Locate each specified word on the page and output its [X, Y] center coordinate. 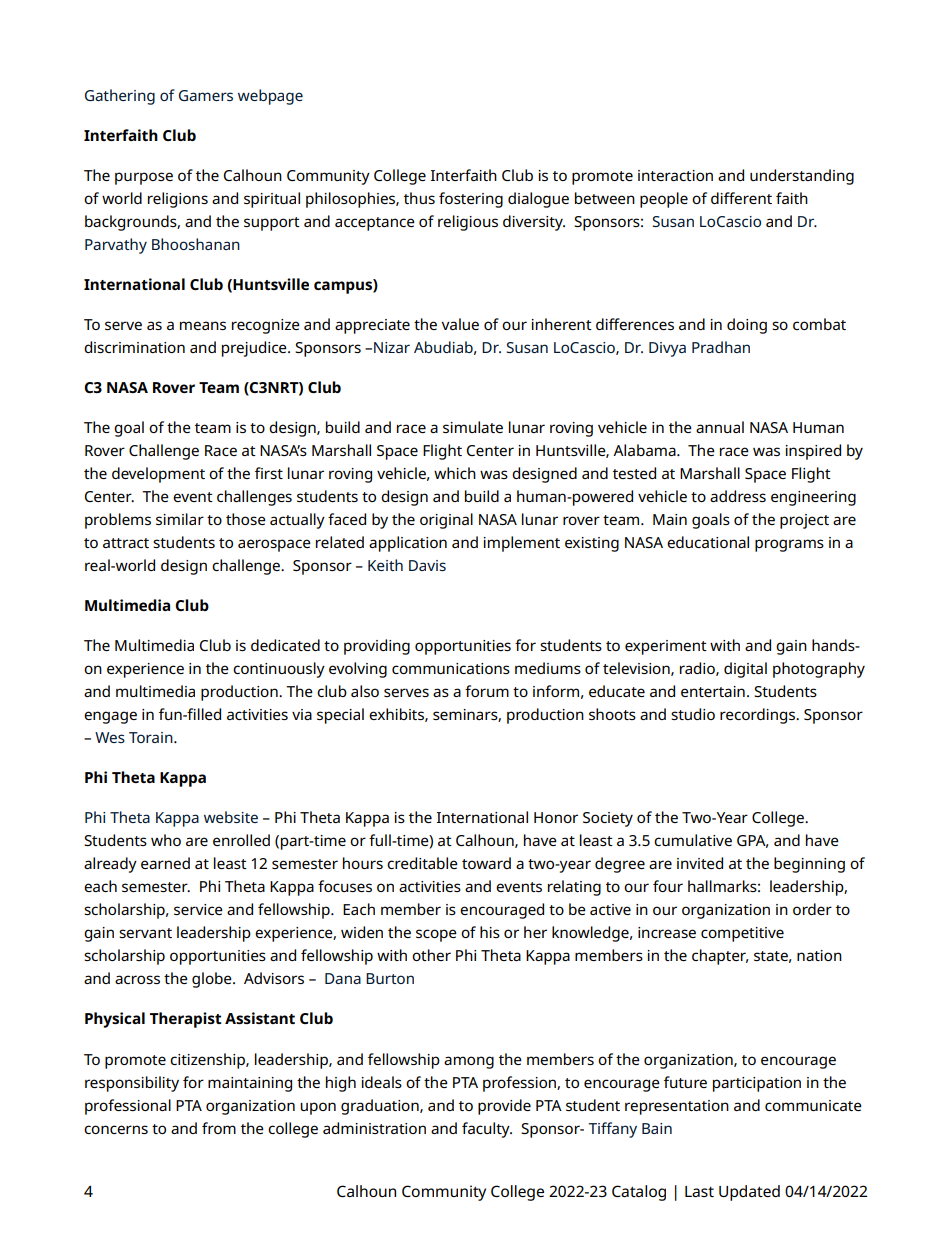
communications [451, 668]
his [490, 932]
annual [720, 427]
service [198, 909]
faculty [487, 1130]
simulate [473, 427]
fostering [471, 200]
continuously [279, 670]
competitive [742, 934]
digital [745, 670]
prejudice [255, 349]
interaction [675, 175]
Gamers [206, 95]
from [219, 1128]
